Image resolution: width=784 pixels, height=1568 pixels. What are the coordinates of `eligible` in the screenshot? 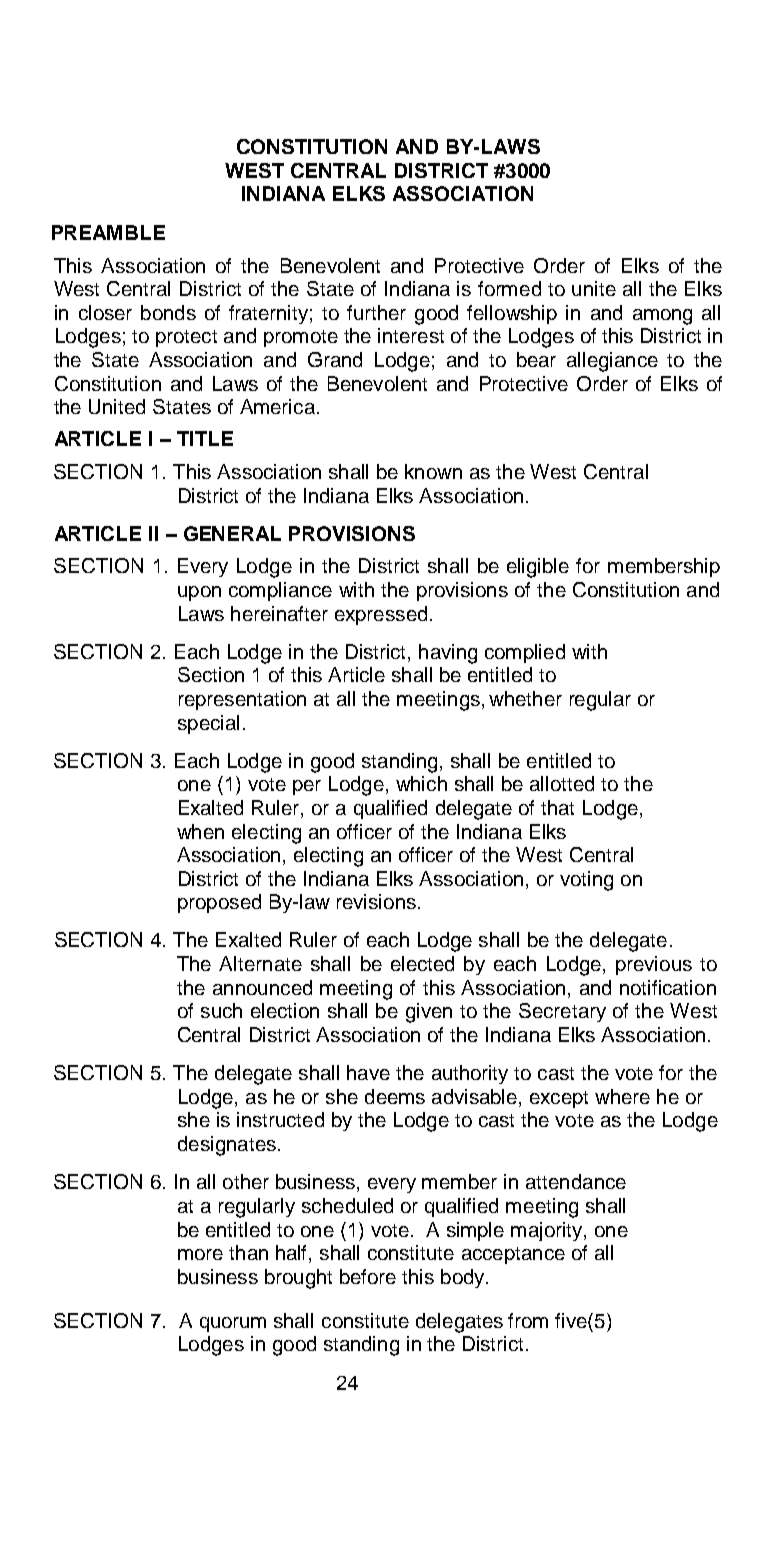 It's located at (538, 568).
